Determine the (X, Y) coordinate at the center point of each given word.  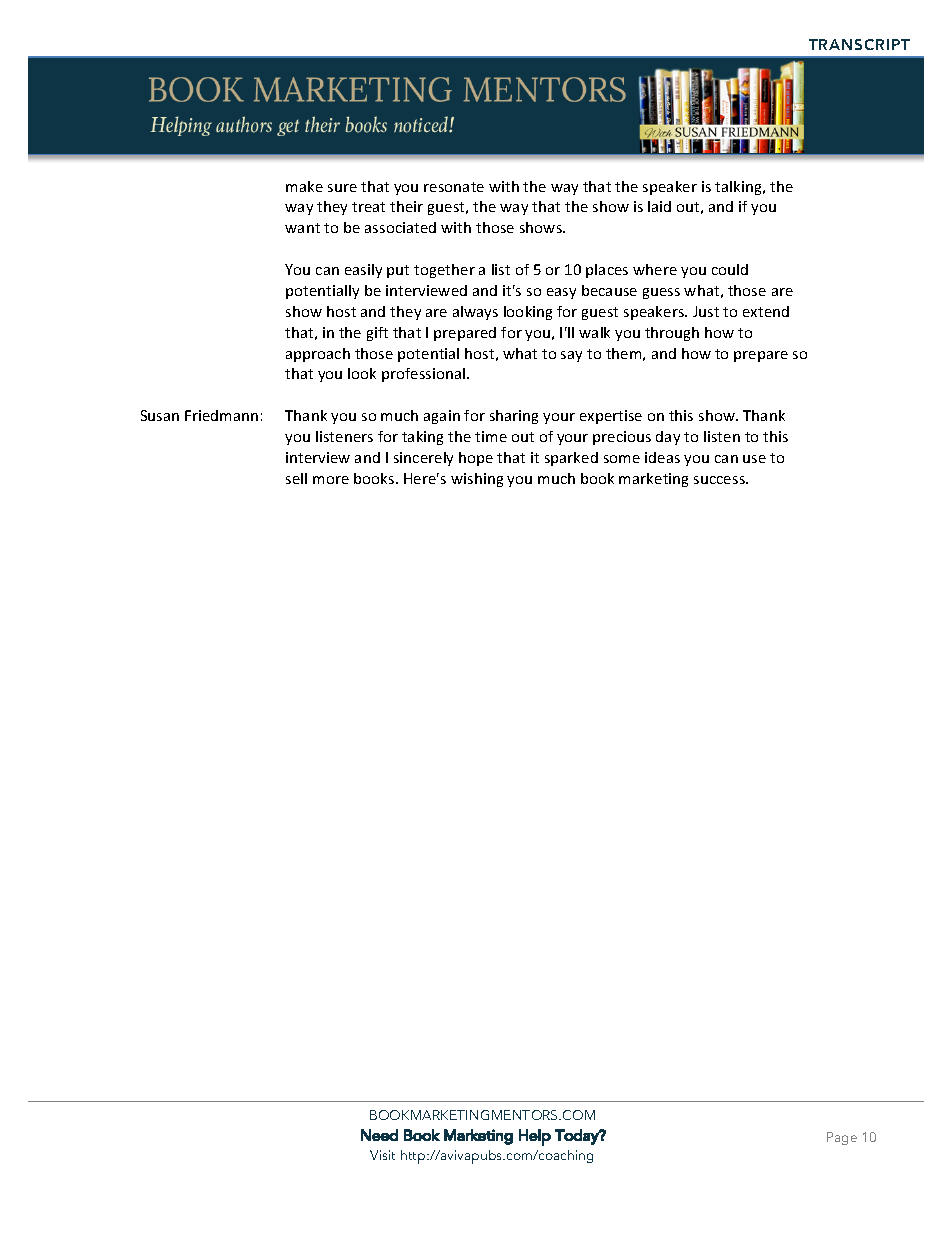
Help (535, 1137)
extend (766, 311)
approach (318, 355)
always (475, 313)
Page (842, 1138)
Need (379, 1135)
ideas (662, 457)
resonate (454, 187)
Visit (382, 1155)
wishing (477, 480)
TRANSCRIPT (859, 44)
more (331, 480)
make (304, 186)
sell (296, 478)
